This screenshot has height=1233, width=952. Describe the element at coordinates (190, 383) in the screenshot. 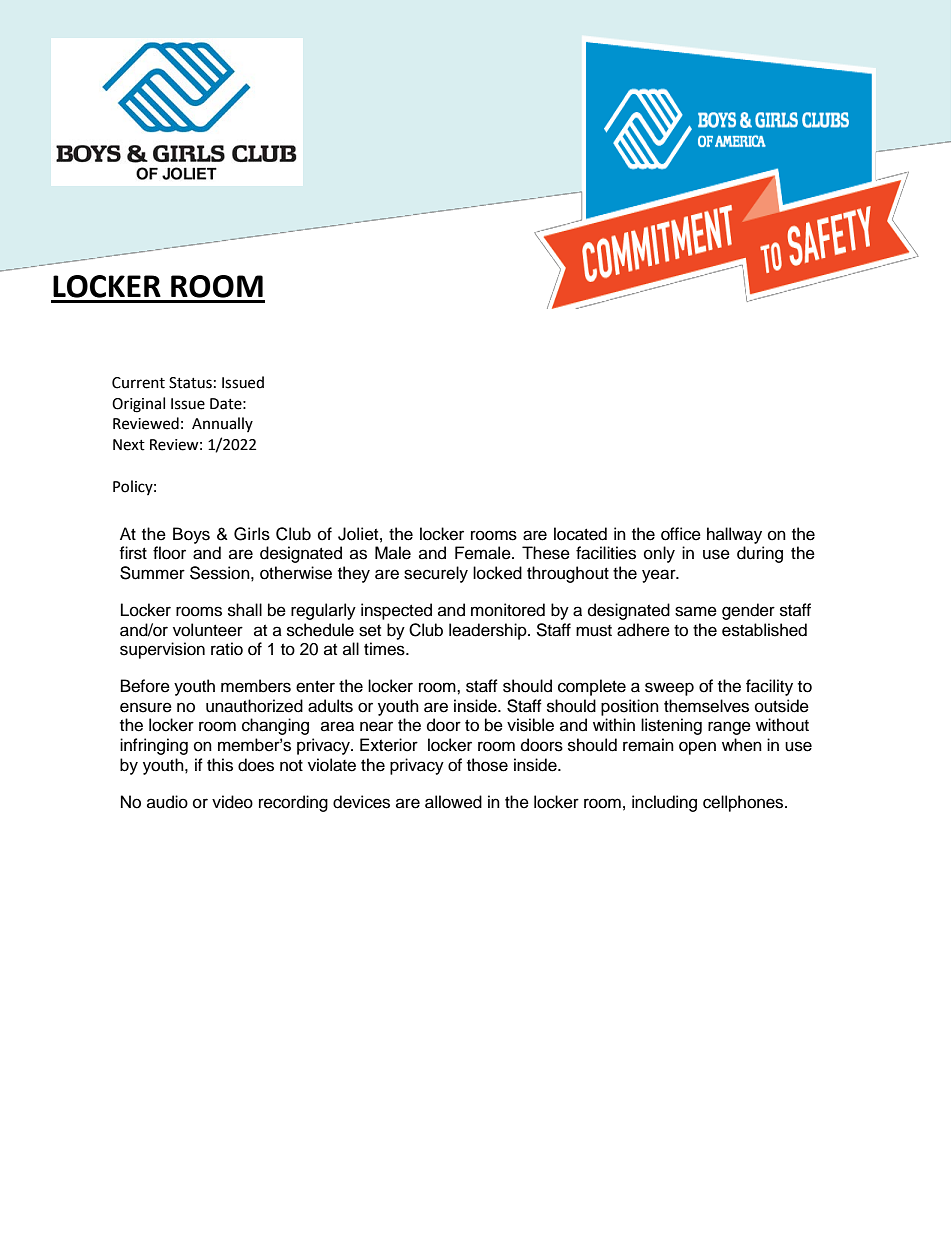

I see `Status` at that location.
